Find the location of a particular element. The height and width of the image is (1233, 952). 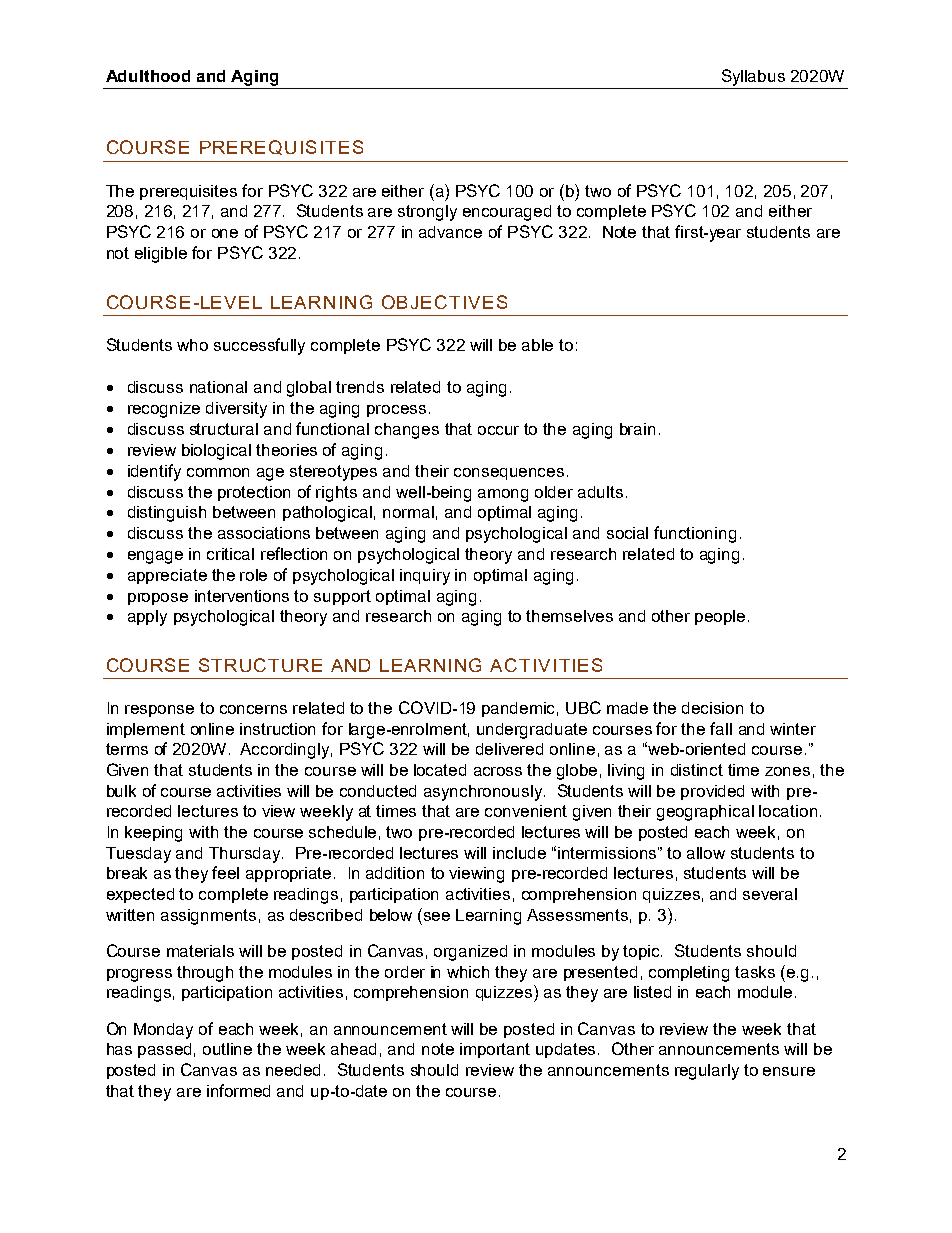

brain is located at coordinates (637, 429).
